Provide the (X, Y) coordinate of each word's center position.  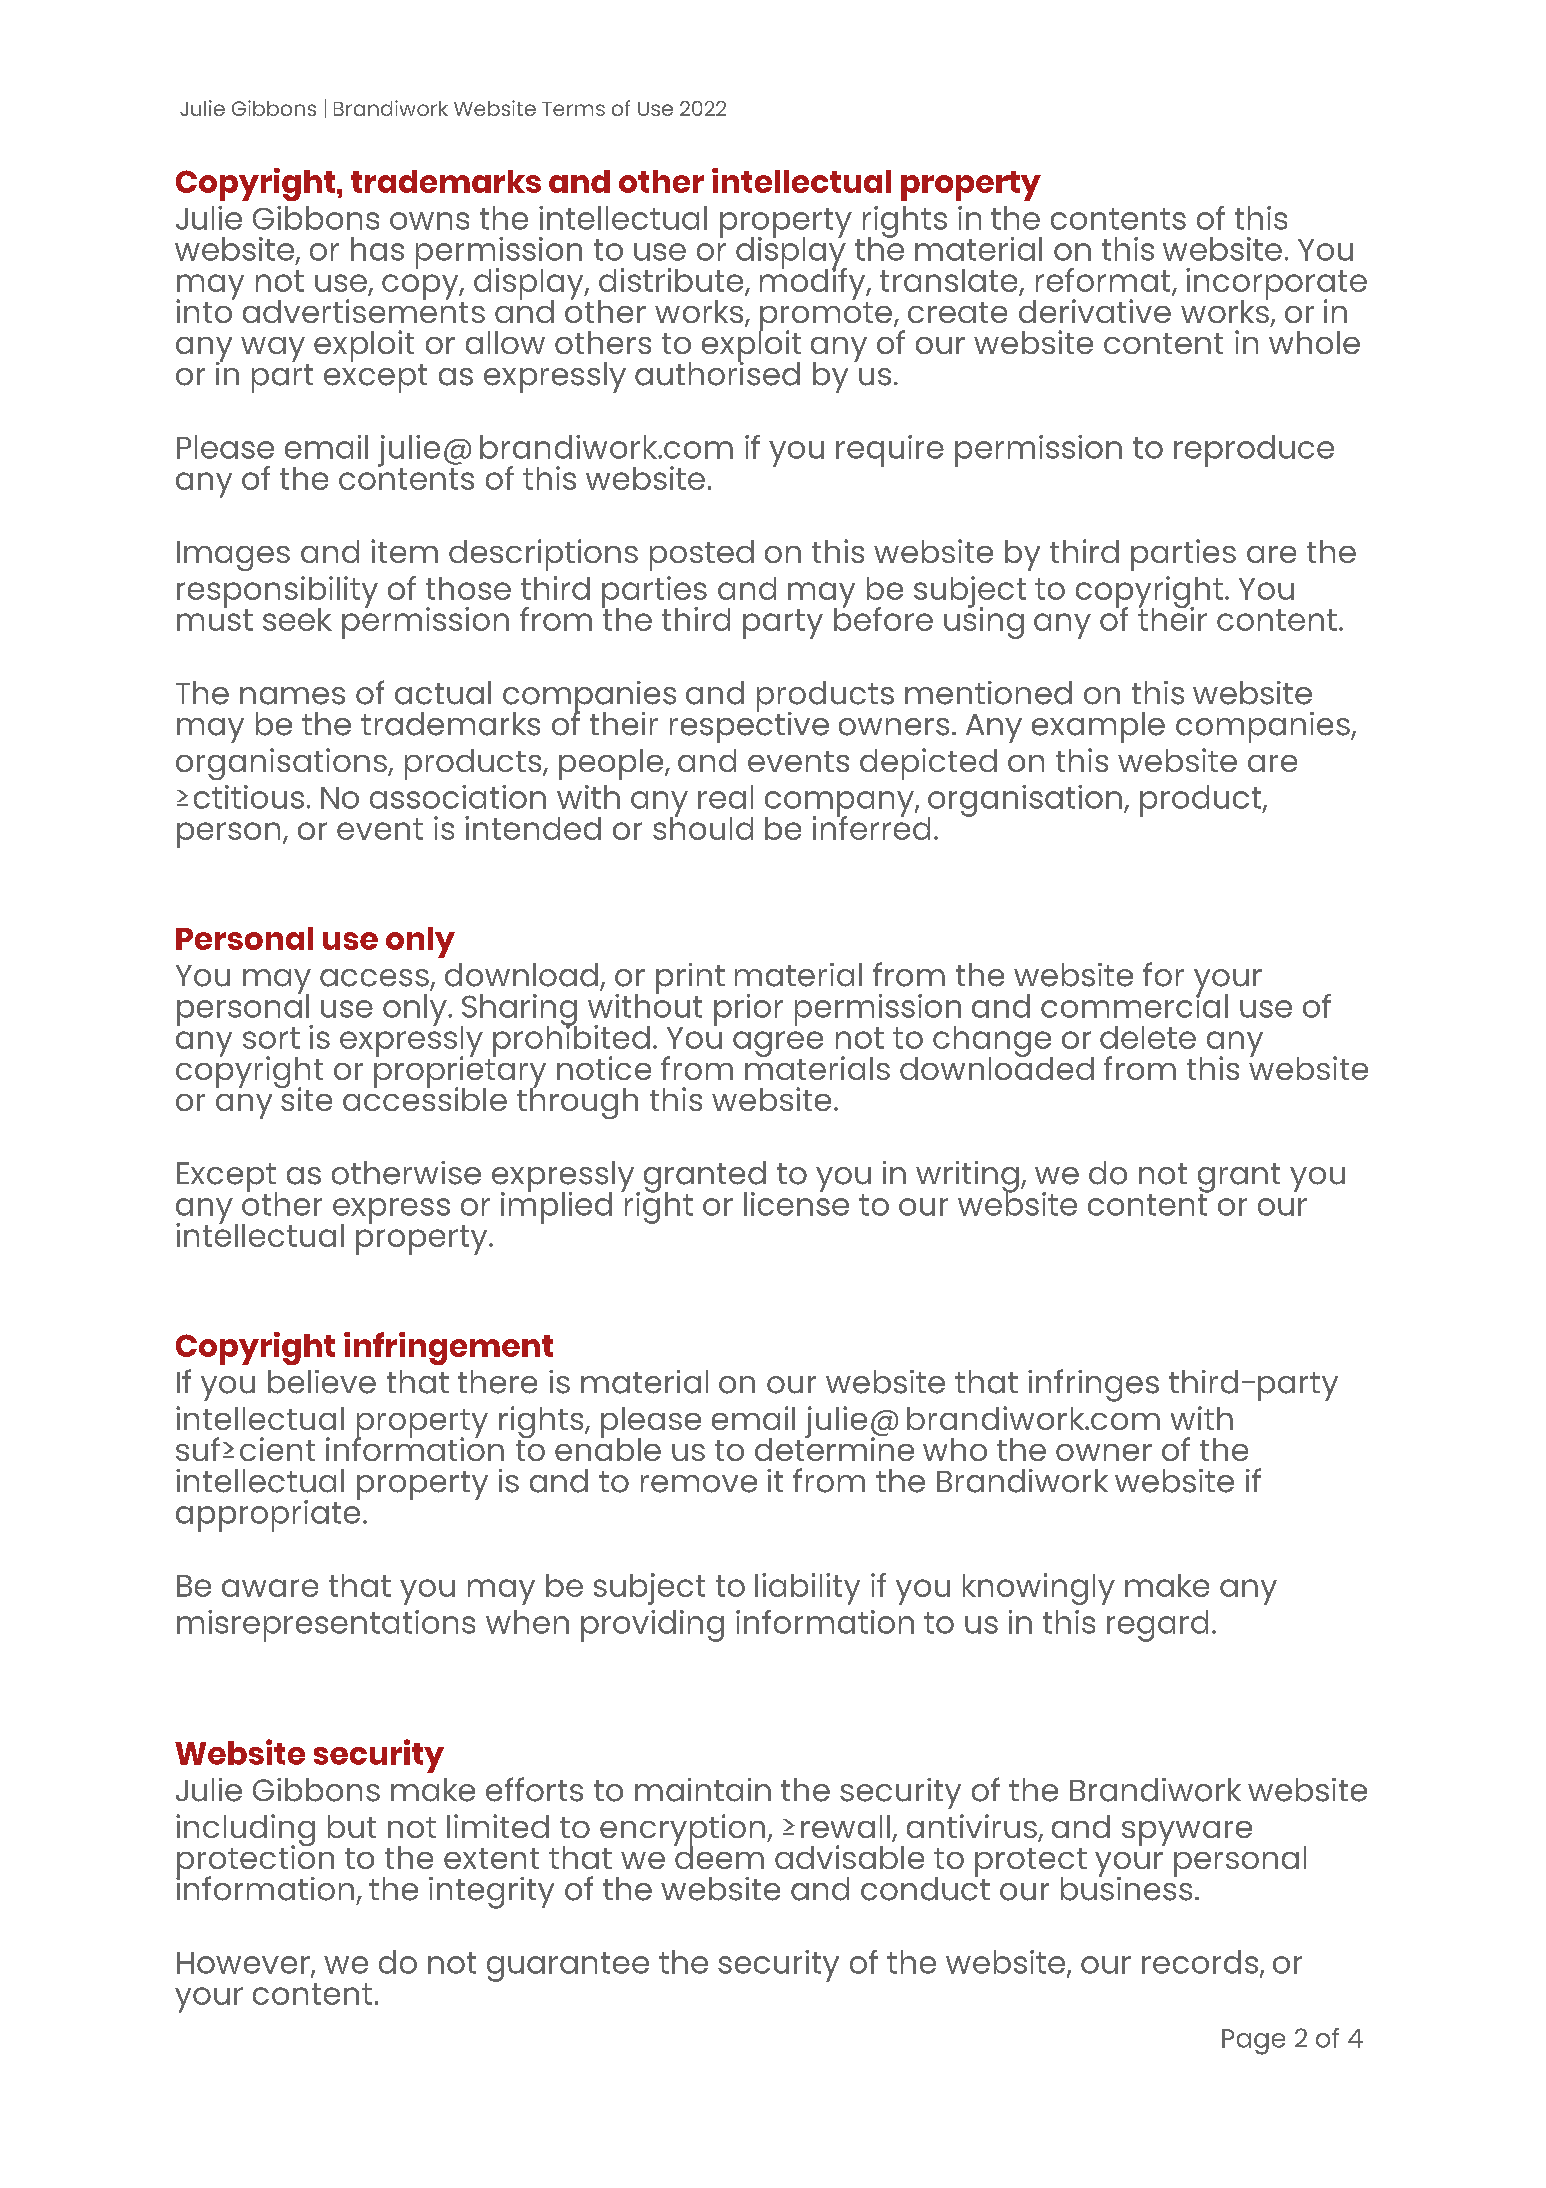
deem (719, 1856)
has (377, 249)
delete (1148, 1037)
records (1201, 1963)
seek (297, 619)
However (244, 1964)
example (1098, 727)
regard (1157, 1626)
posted (702, 555)
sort (271, 1038)
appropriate (268, 1514)
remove (699, 1484)
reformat (1104, 281)
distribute (672, 281)
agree (778, 1045)
